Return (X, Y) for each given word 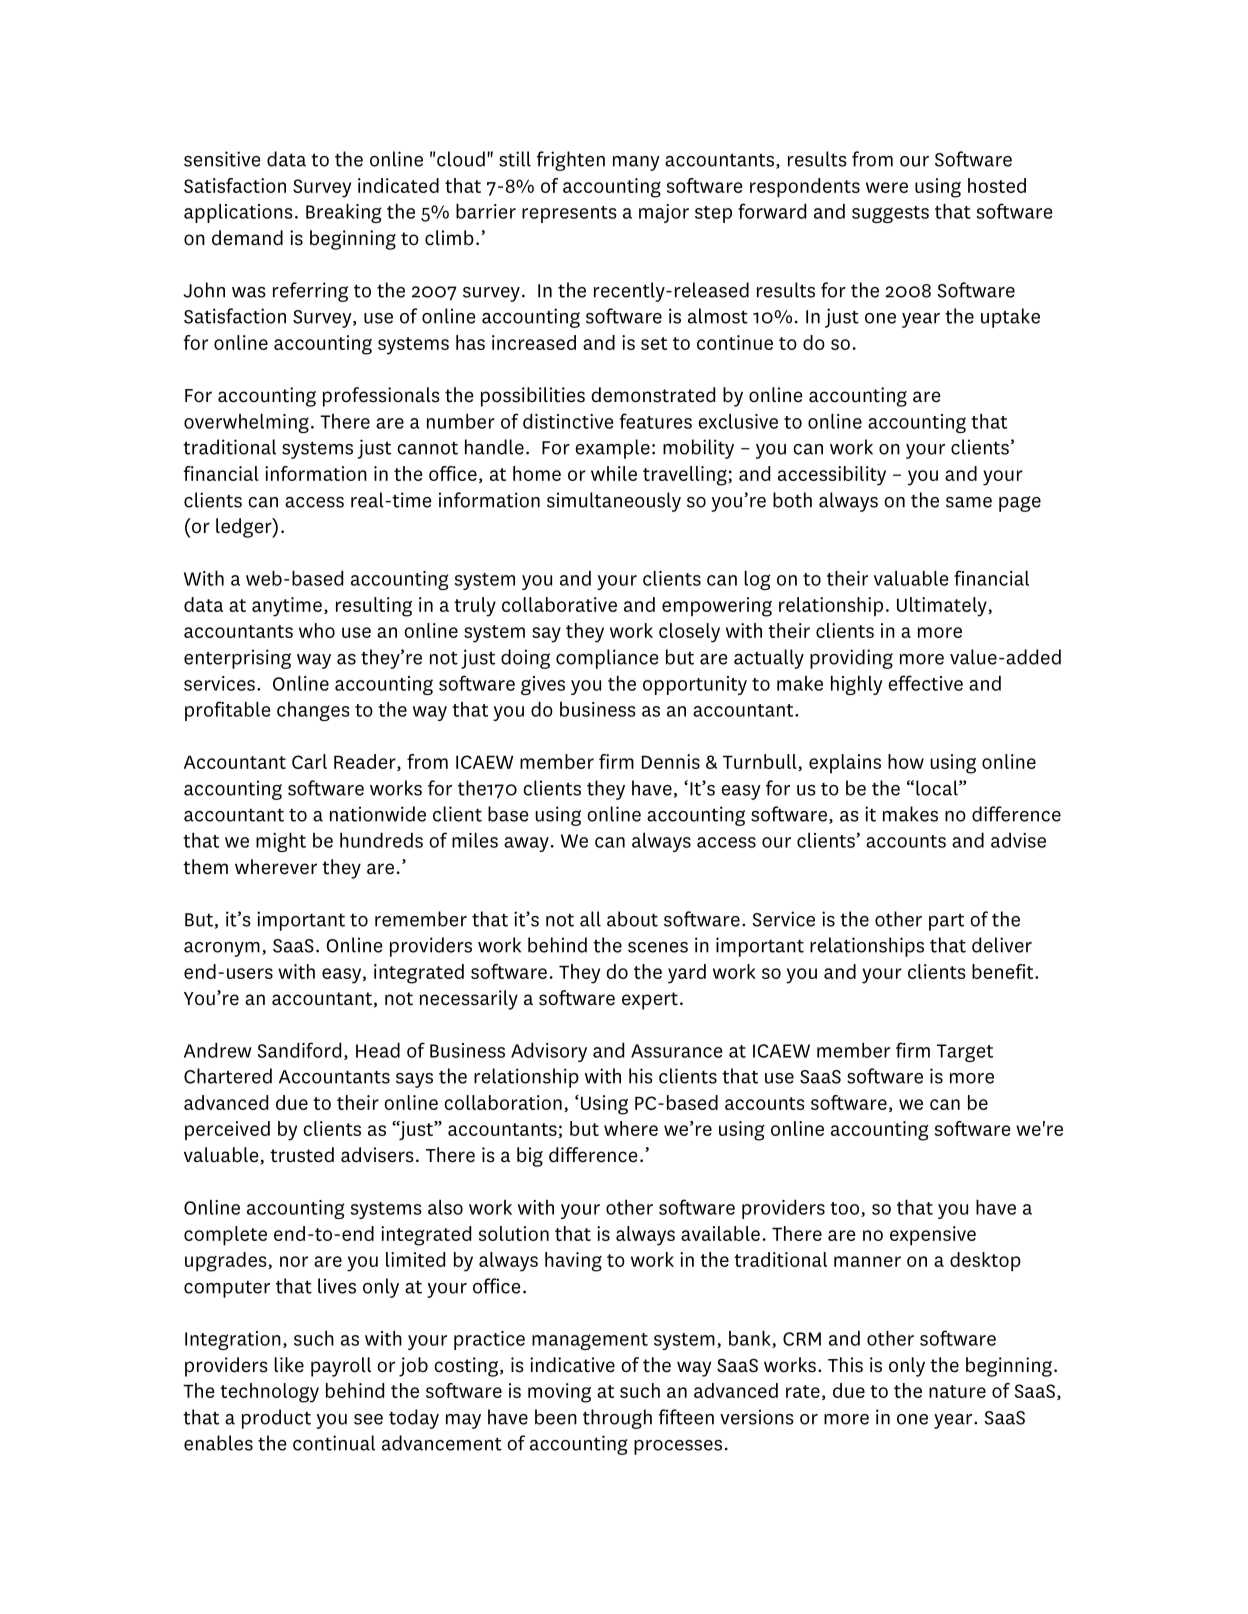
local (938, 788)
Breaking (344, 213)
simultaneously (614, 502)
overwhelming (246, 423)
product (276, 1419)
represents (569, 214)
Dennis (671, 761)
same (969, 502)
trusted (302, 1155)
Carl (309, 761)
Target (965, 1053)
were (887, 187)
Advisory (549, 1052)
